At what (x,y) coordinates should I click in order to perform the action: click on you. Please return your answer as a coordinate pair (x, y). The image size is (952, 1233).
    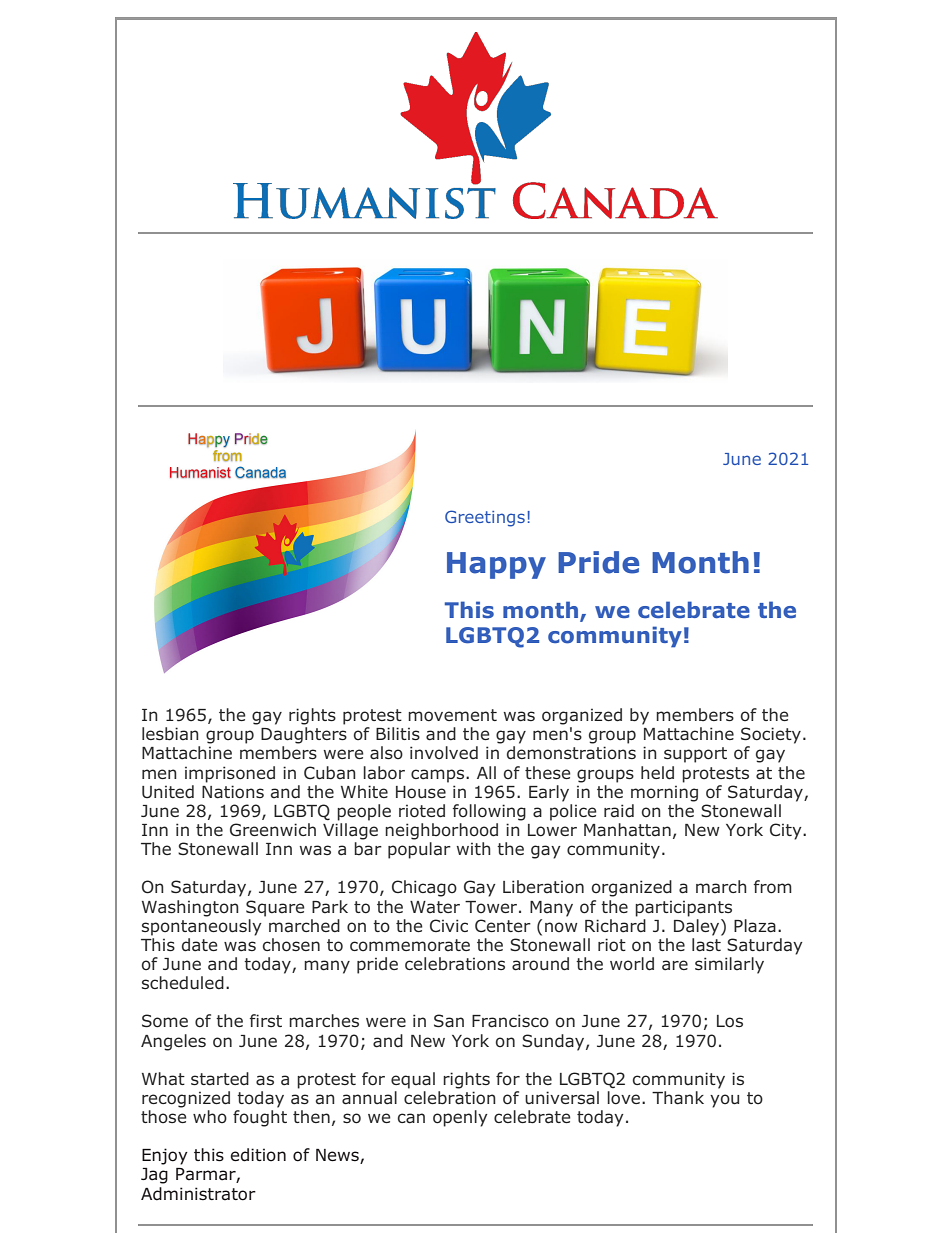
    Looking at the image, I should click on (724, 1101).
